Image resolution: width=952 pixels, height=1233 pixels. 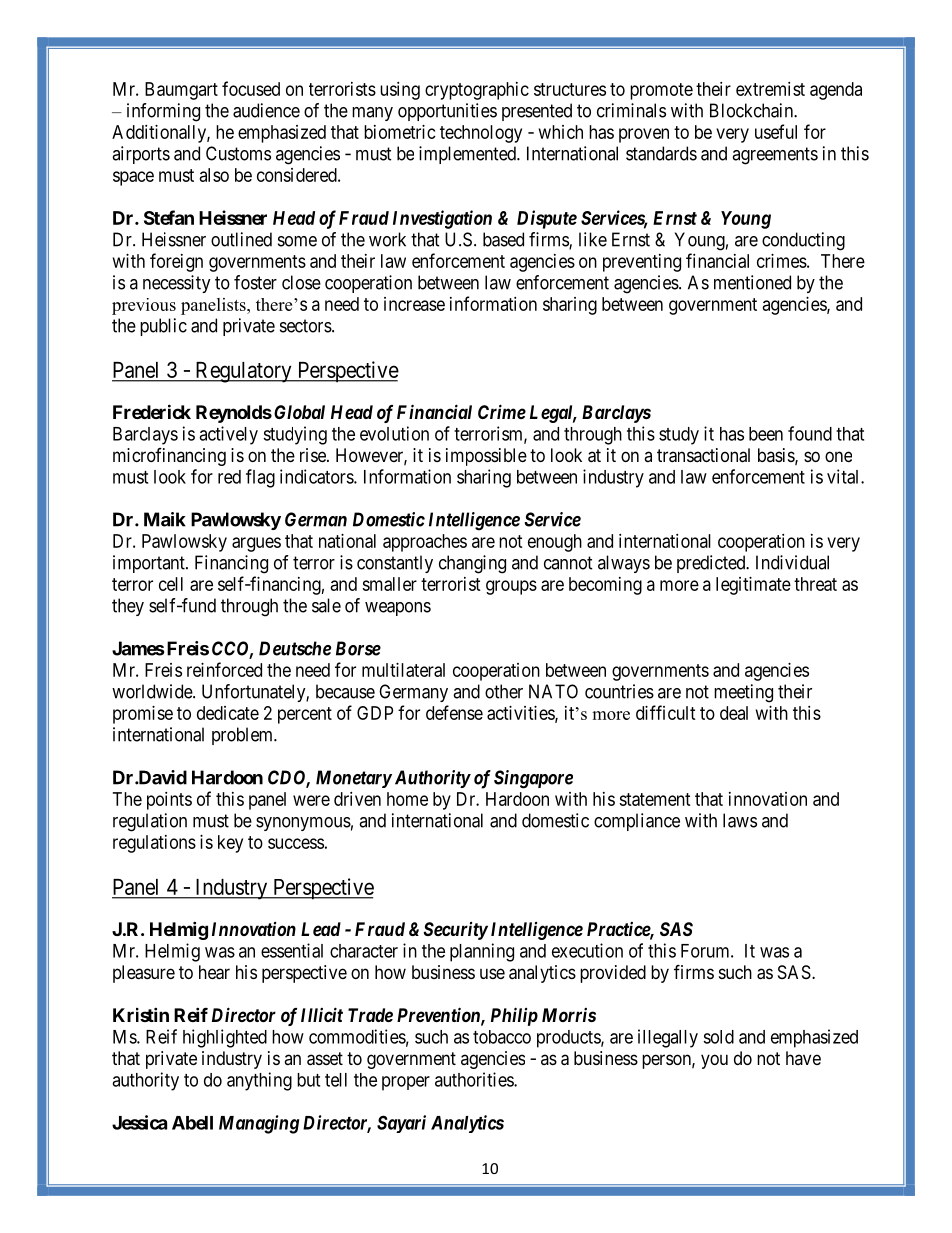 I want to click on technology, so click(x=481, y=134).
